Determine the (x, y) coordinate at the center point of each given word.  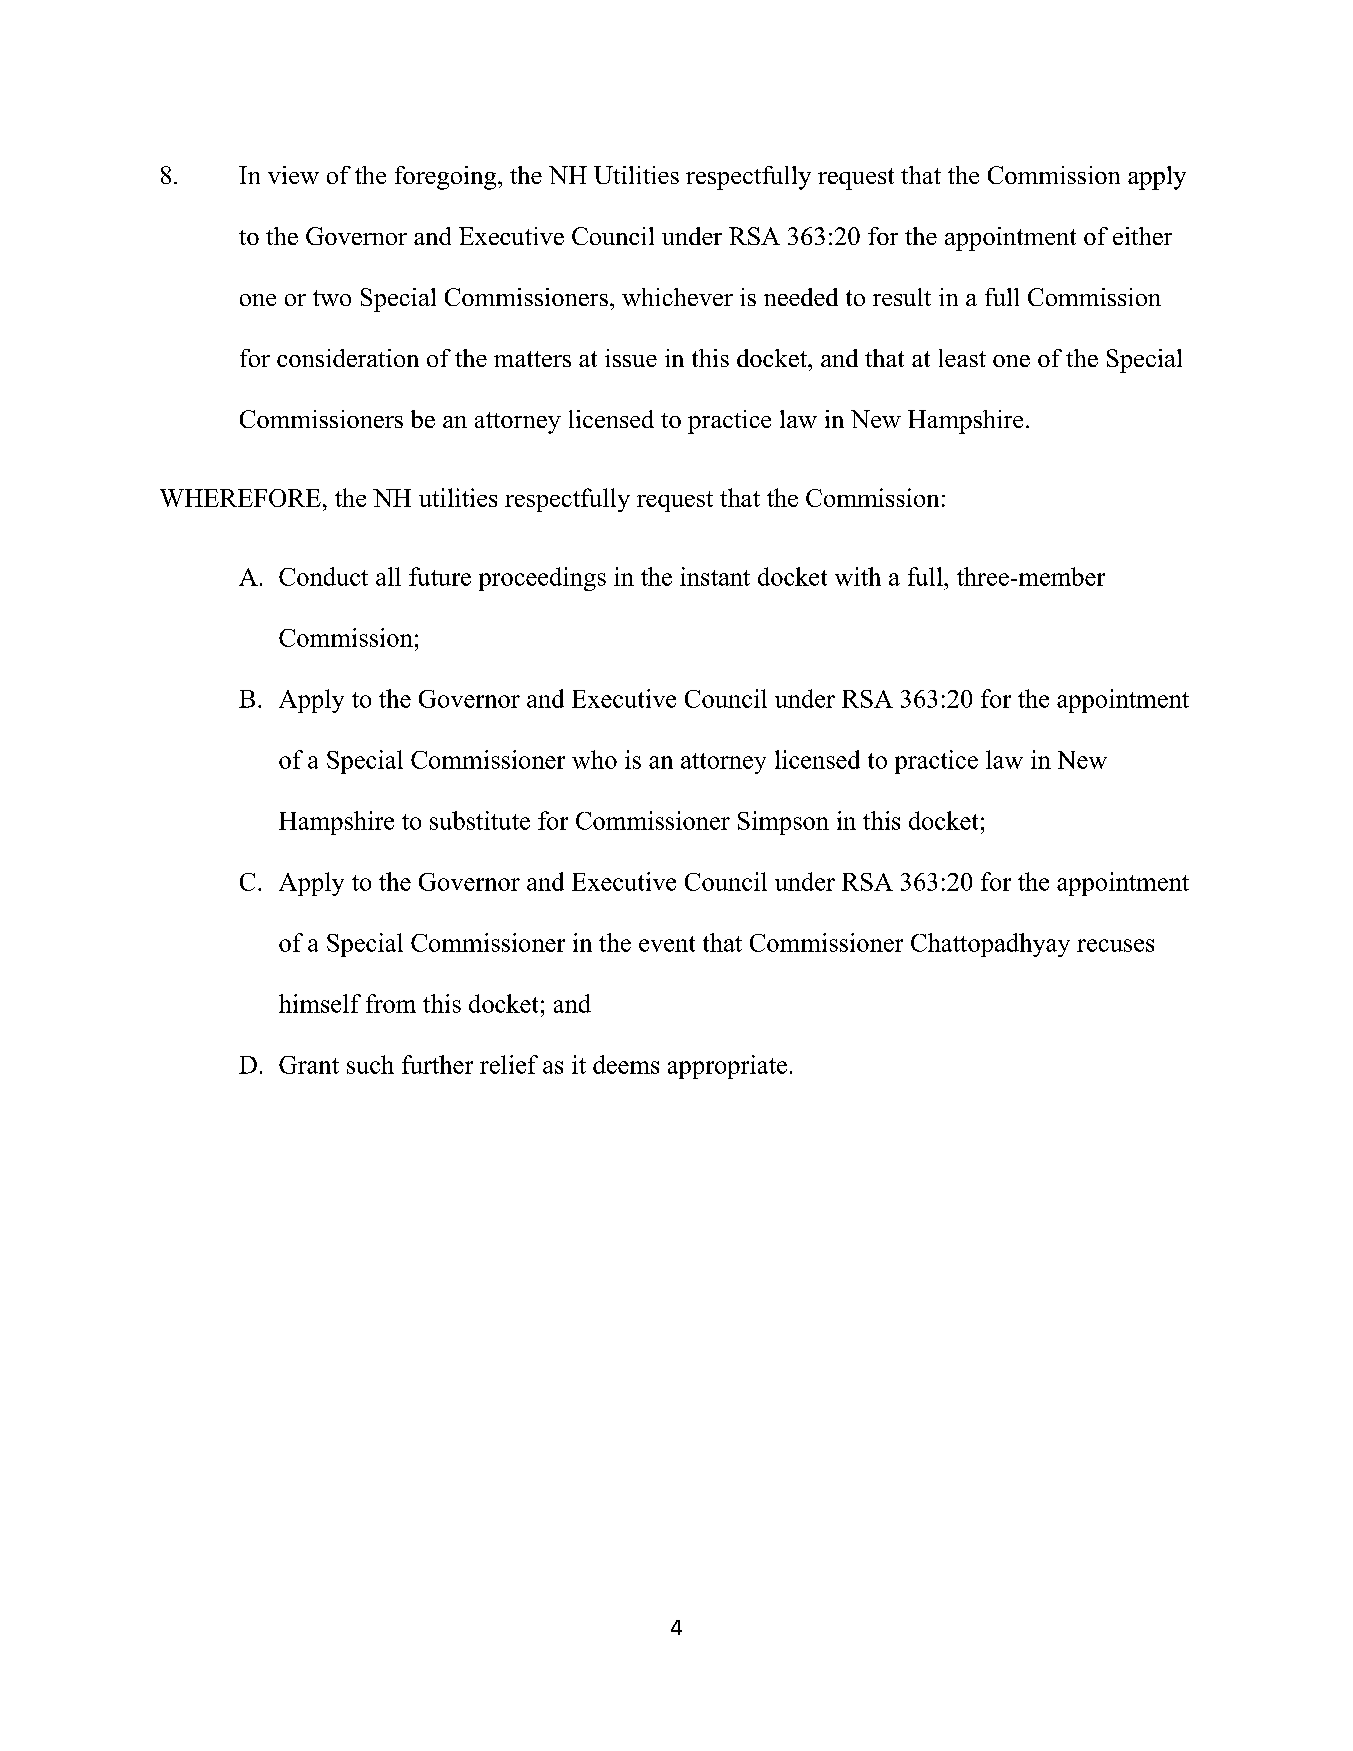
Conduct (323, 576)
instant (715, 576)
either (1142, 236)
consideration (348, 358)
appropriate (727, 1067)
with (858, 576)
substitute (480, 820)
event (667, 944)
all (388, 576)
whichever (677, 297)
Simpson (783, 823)
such (370, 1064)
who (594, 759)
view (293, 175)
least (962, 358)
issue (631, 358)
